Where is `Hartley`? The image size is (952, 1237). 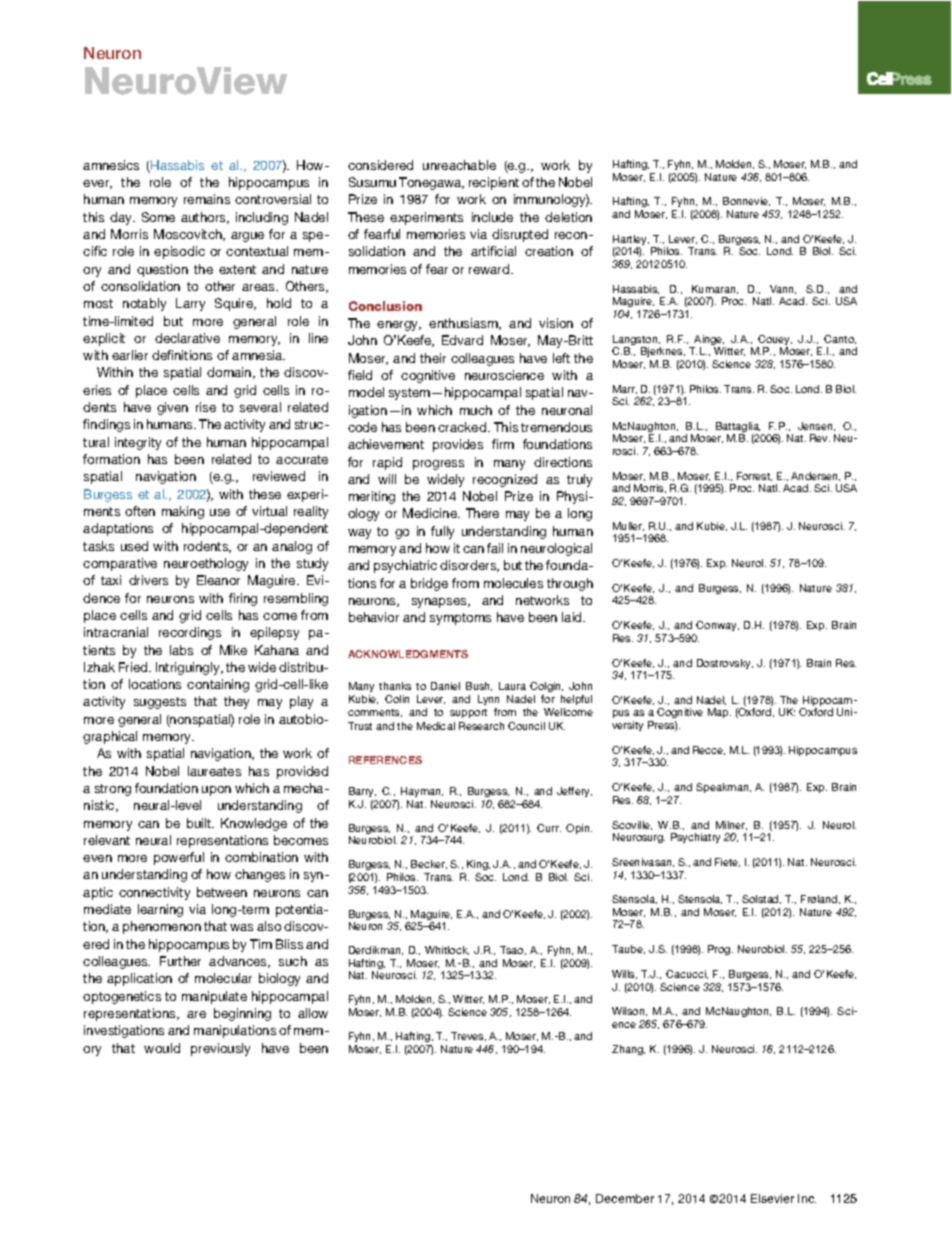 Hartley is located at coordinates (631, 241).
